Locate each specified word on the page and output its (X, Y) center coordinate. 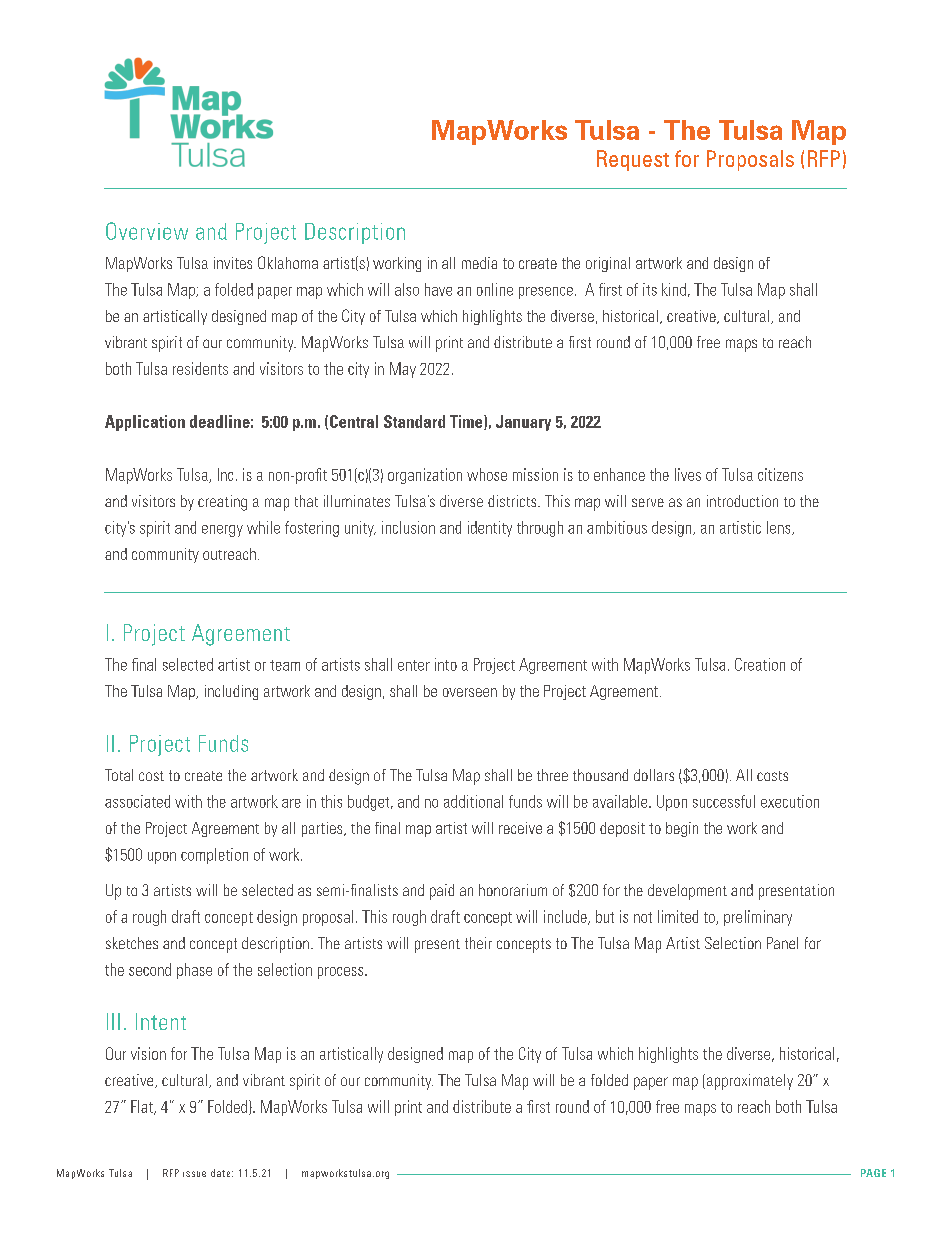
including (231, 692)
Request (633, 160)
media (479, 263)
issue (194, 1174)
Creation (760, 664)
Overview (147, 231)
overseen (470, 692)
